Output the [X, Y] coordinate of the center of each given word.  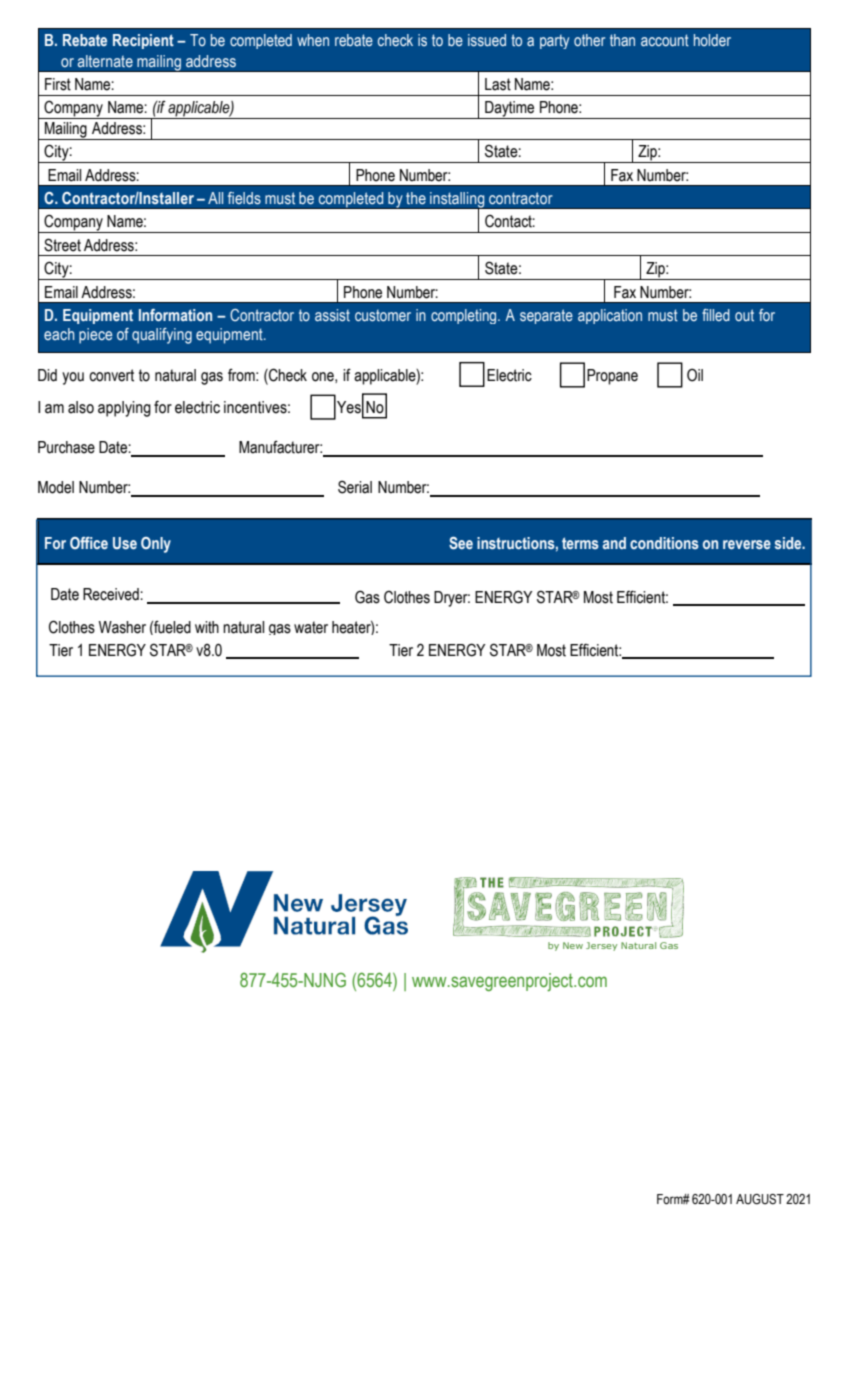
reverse [747, 545]
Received [112, 594]
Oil [695, 375]
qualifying [162, 336]
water [311, 627]
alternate [105, 61]
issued [487, 40]
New [573, 945]
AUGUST [760, 1199]
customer [383, 316]
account [665, 40]
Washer [122, 627]
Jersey [601, 946]
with [207, 627]
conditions [664, 543]
